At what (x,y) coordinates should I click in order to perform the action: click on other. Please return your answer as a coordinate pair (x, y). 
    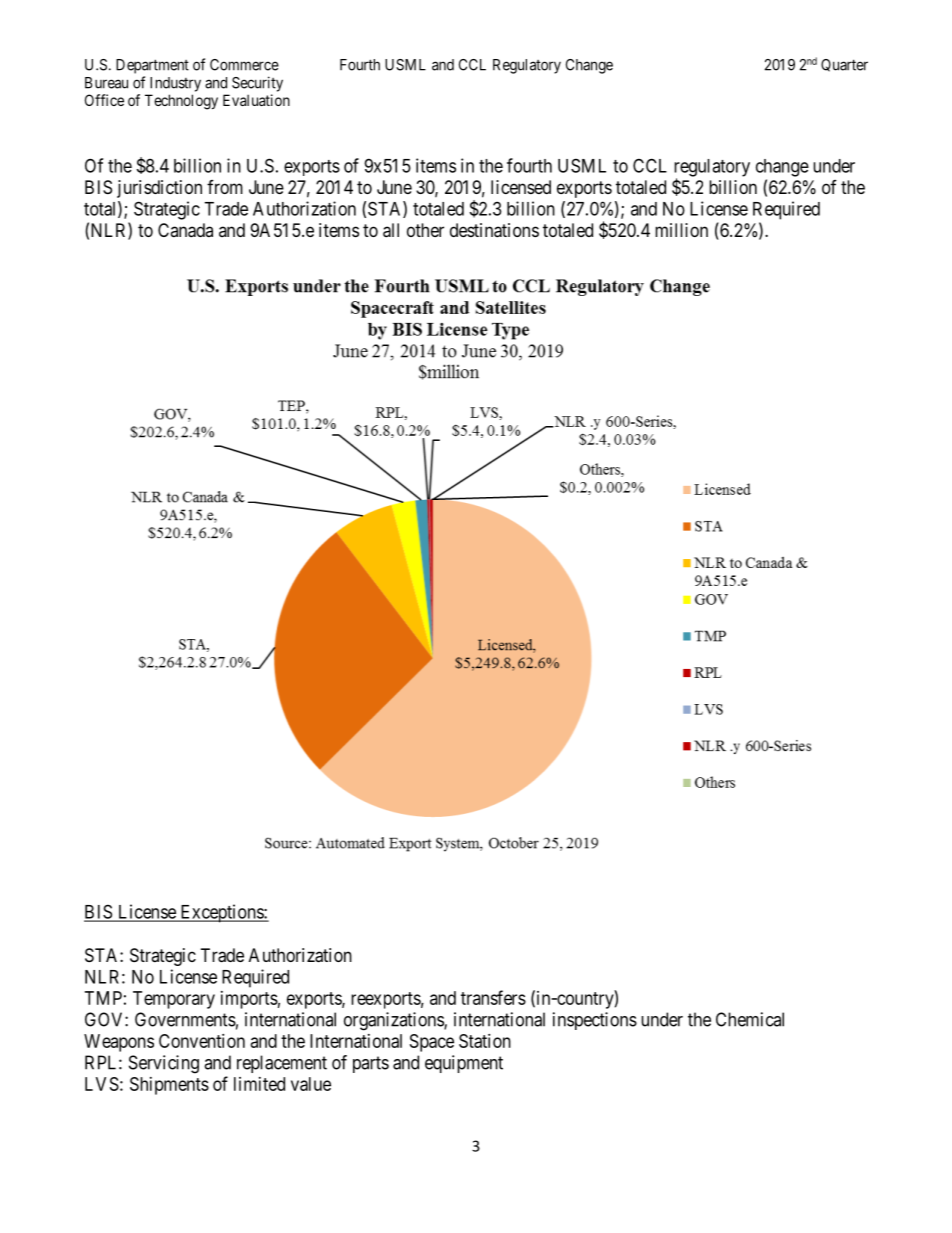
    Looking at the image, I should click on (425, 230).
